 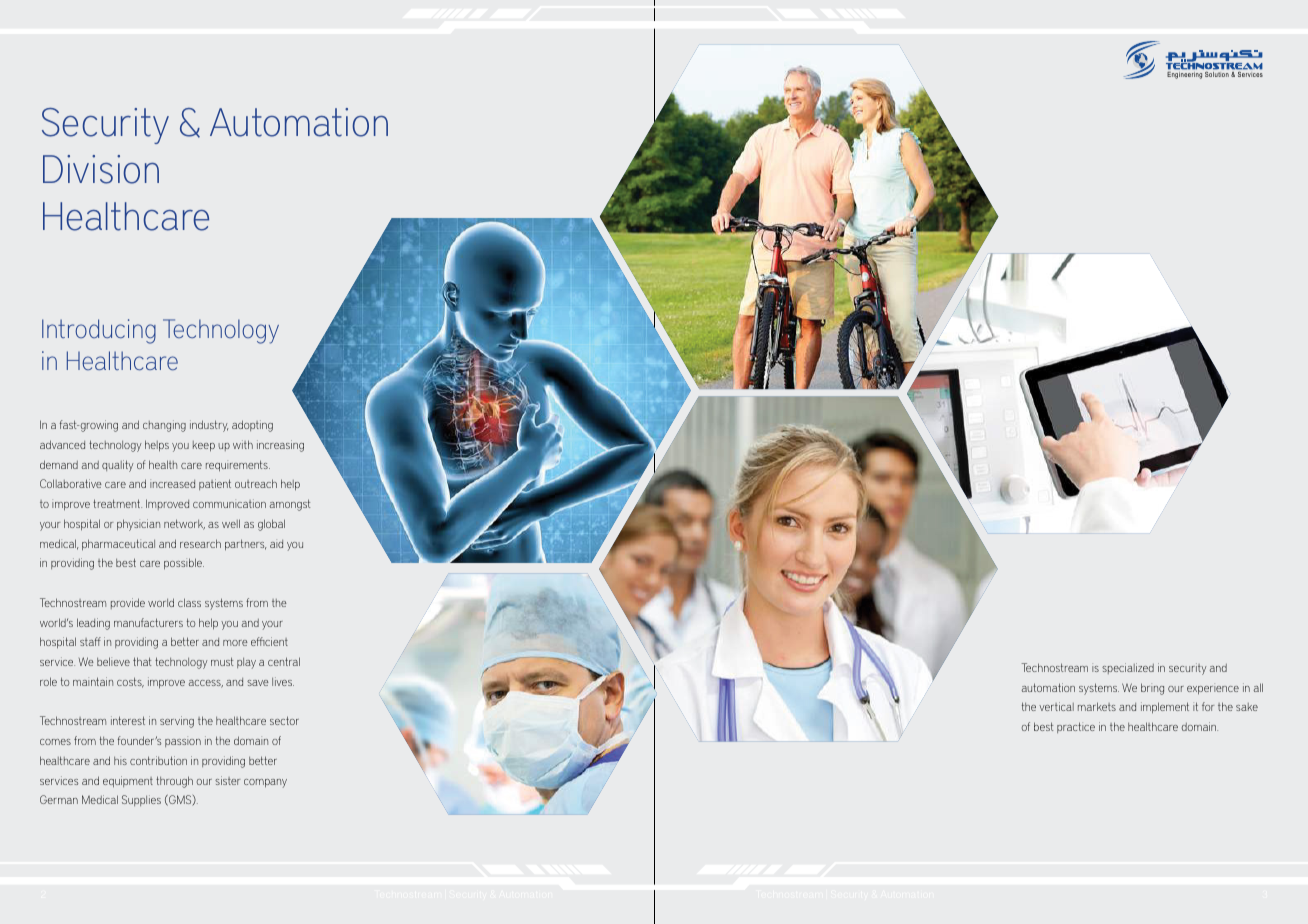 What do you see at coordinates (101, 169) in the document?
I see `Division` at bounding box center [101, 169].
